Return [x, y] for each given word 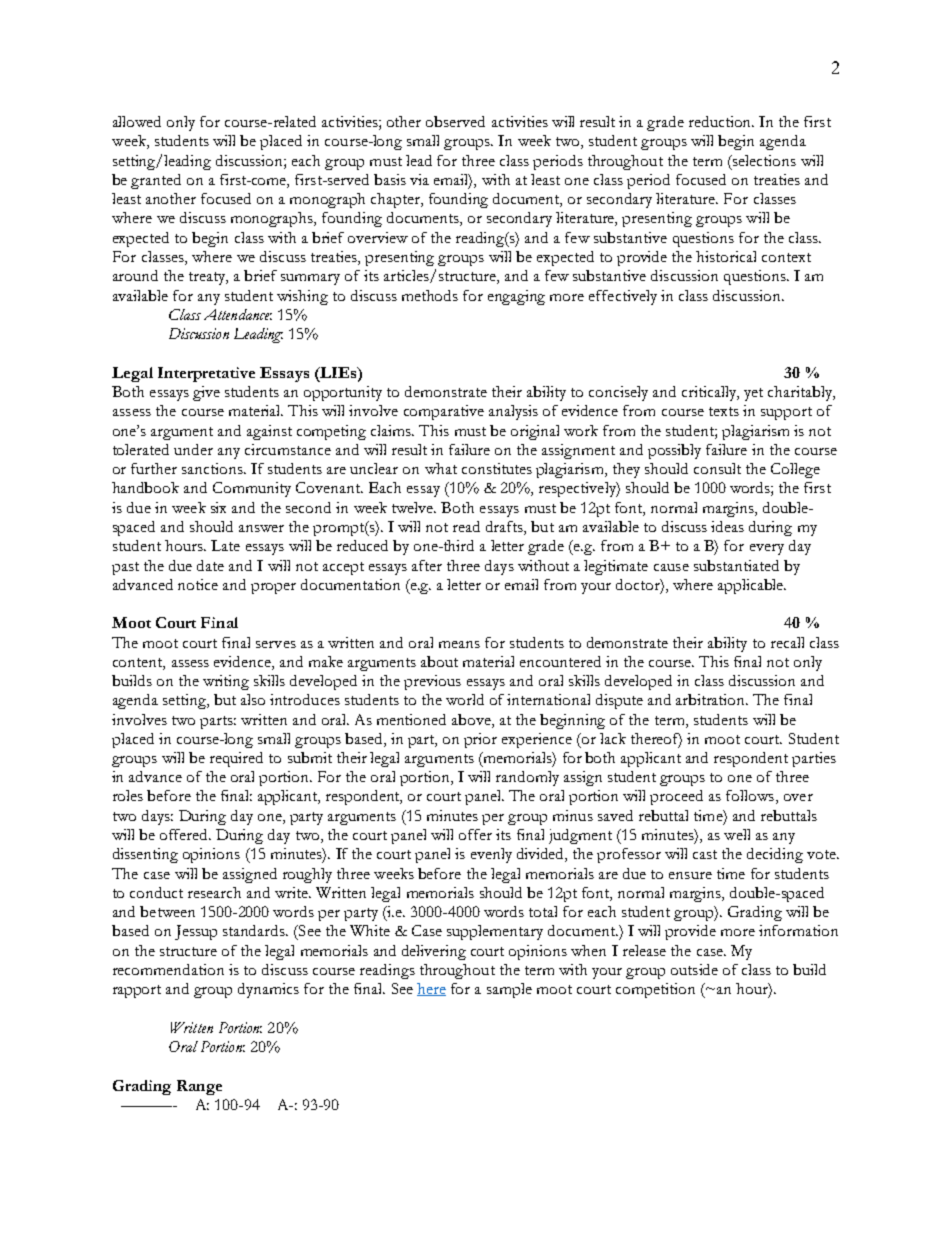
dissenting [145, 855]
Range [199, 1087]
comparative [444, 412]
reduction [721, 121]
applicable [751, 586]
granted [156, 181]
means [459, 644]
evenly [491, 855]
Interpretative [206, 374]
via [419, 179]
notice [198, 584]
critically [710, 393]
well [737, 834]
